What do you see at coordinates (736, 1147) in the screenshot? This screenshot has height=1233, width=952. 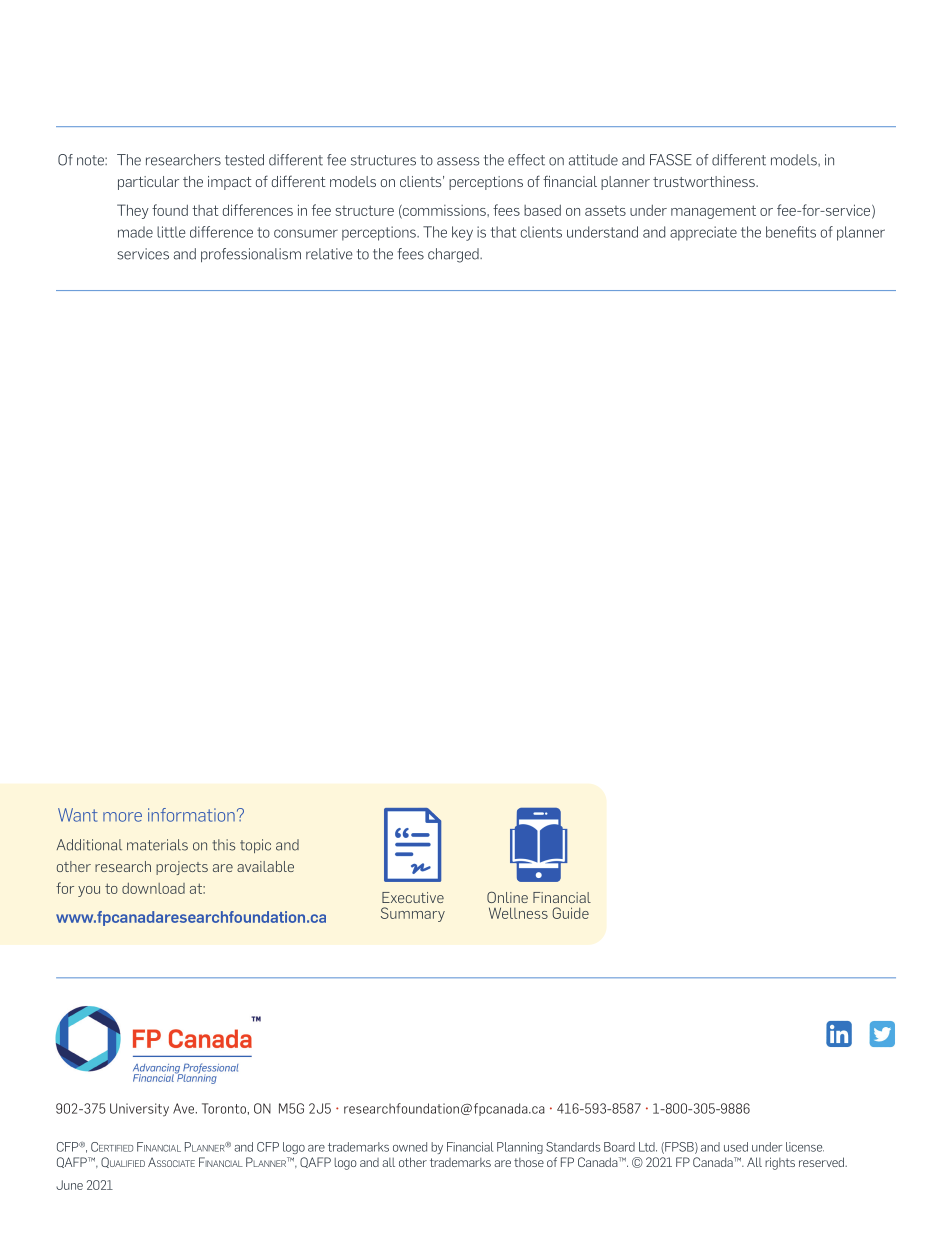 I see `used` at bounding box center [736, 1147].
